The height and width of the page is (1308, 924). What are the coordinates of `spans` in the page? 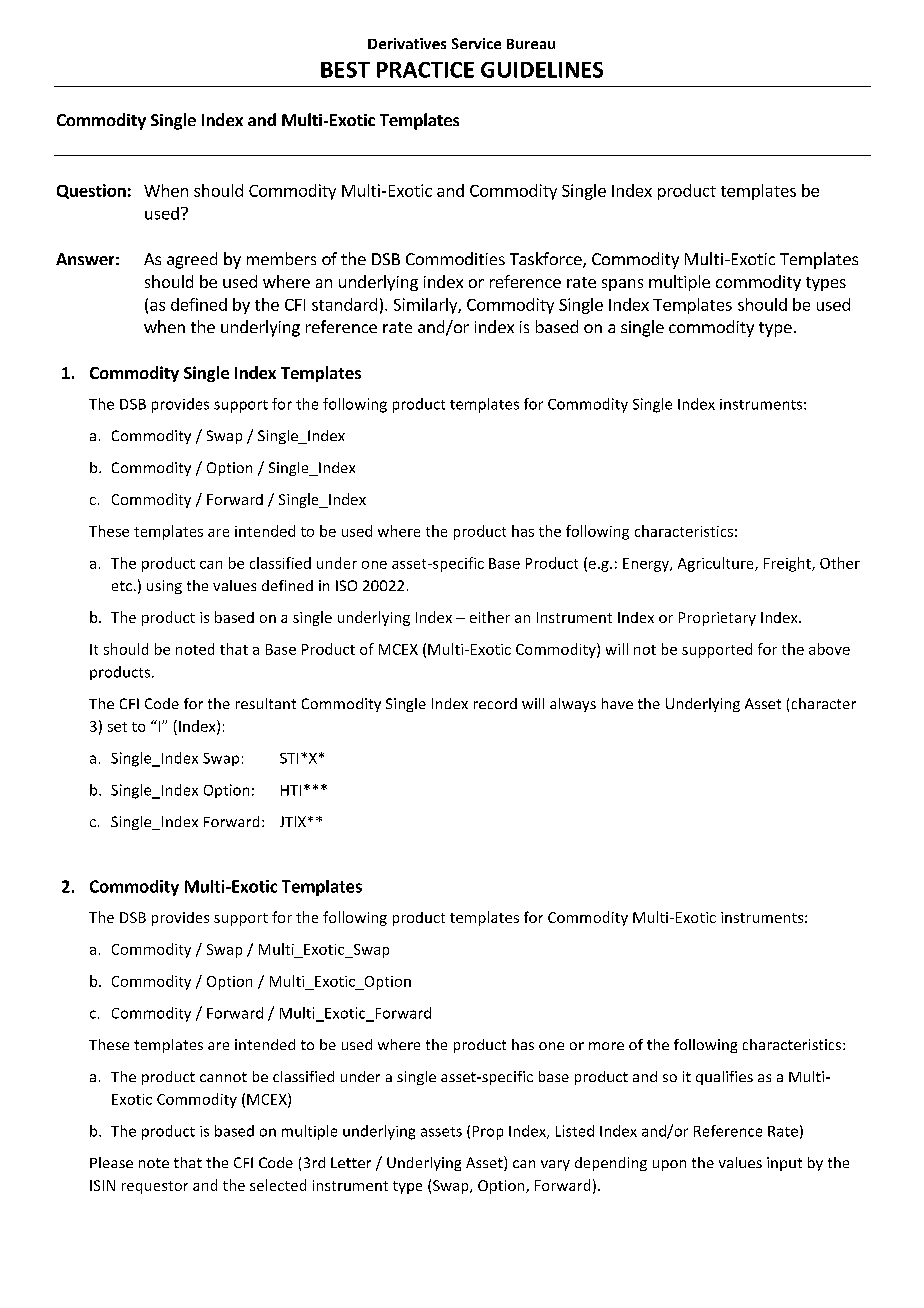 It's located at (622, 285).
